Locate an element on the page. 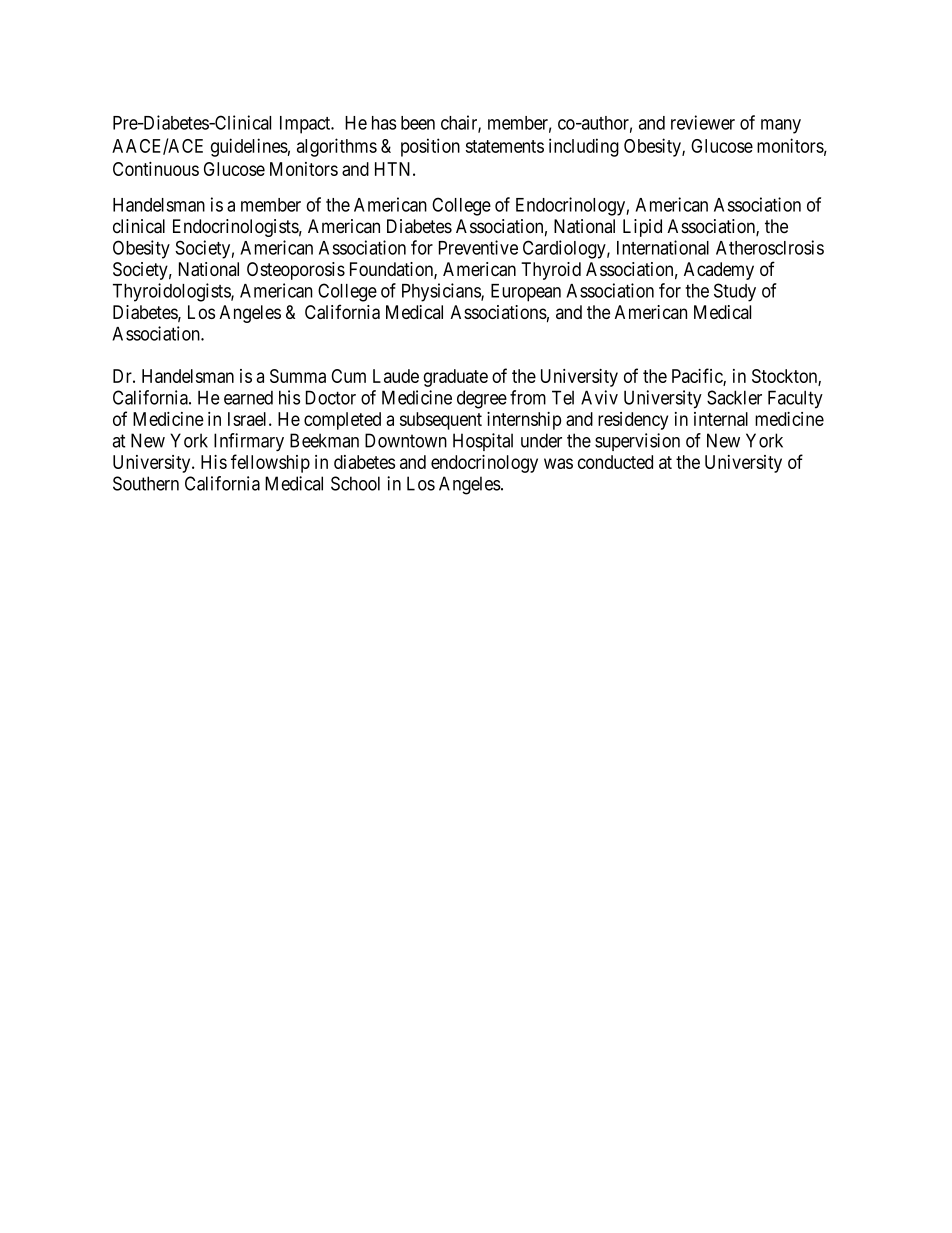 Image resolution: width=952 pixels, height=1233 pixels. reviewer is located at coordinates (703, 122).
